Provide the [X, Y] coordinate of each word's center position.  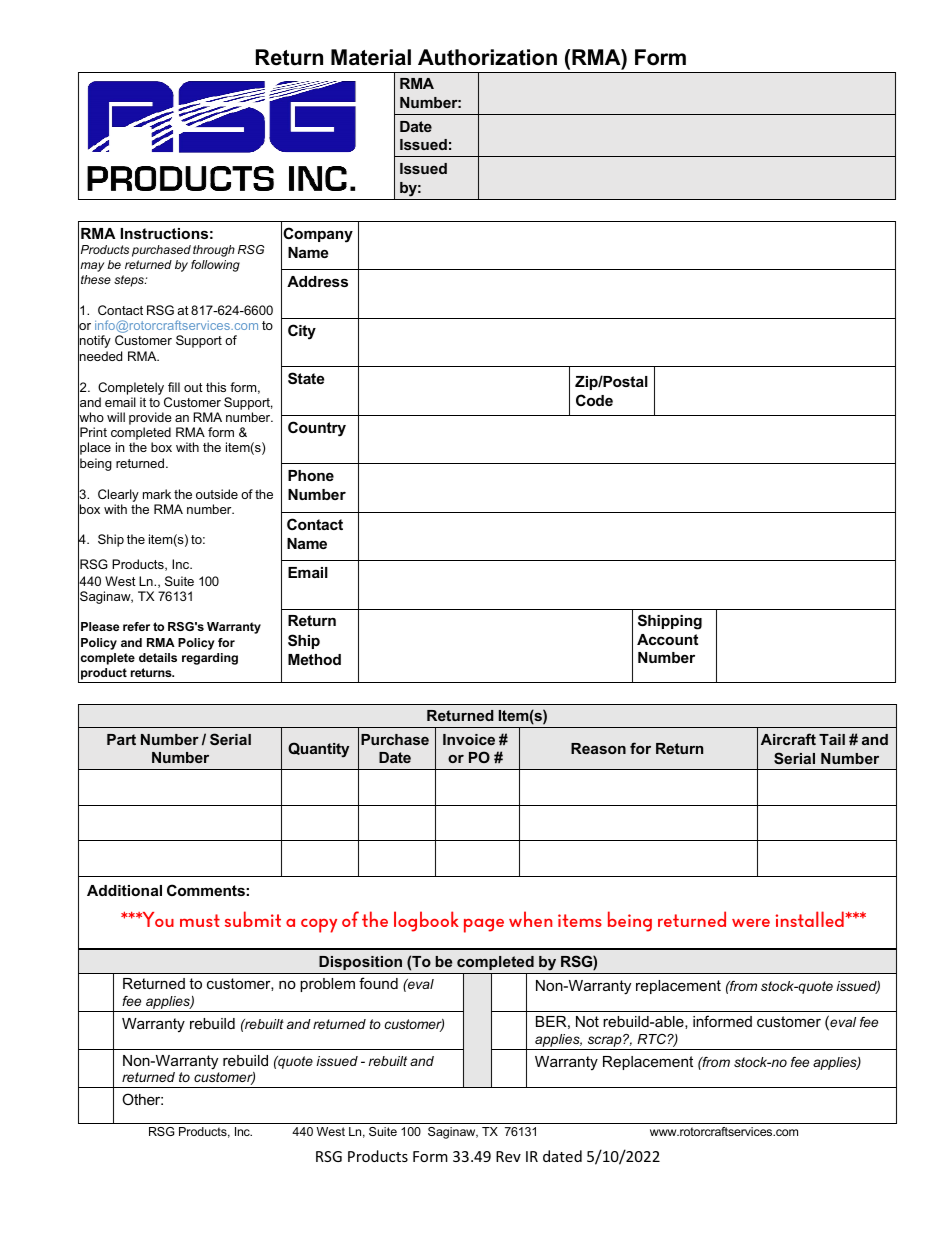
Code [594, 400]
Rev [508, 1156]
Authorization [487, 57]
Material [371, 57]
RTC [652, 1039]
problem [327, 985]
